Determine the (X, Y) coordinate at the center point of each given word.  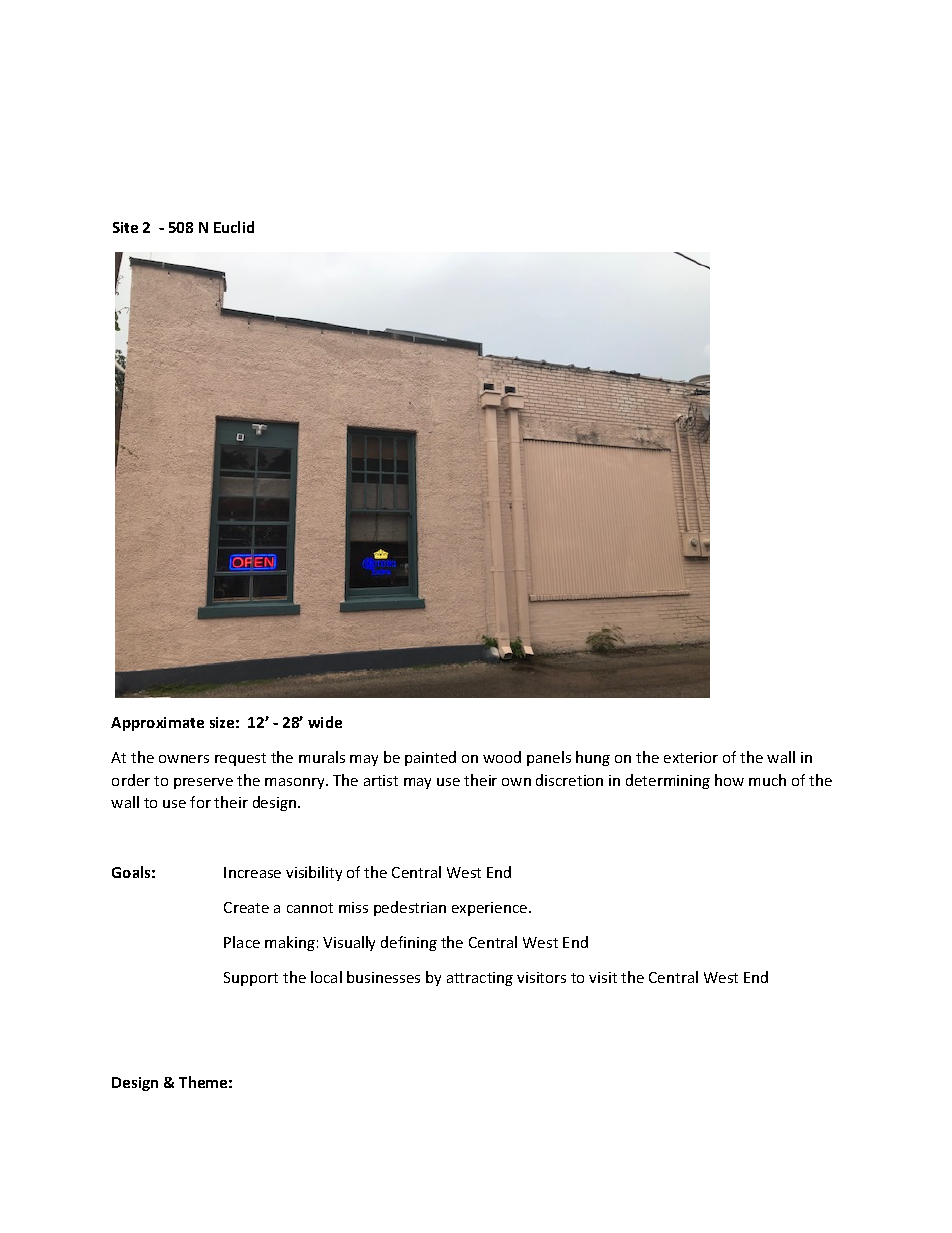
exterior (691, 757)
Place (242, 942)
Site (125, 227)
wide (325, 722)
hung (593, 758)
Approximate (157, 724)
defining (409, 943)
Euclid (234, 227)
